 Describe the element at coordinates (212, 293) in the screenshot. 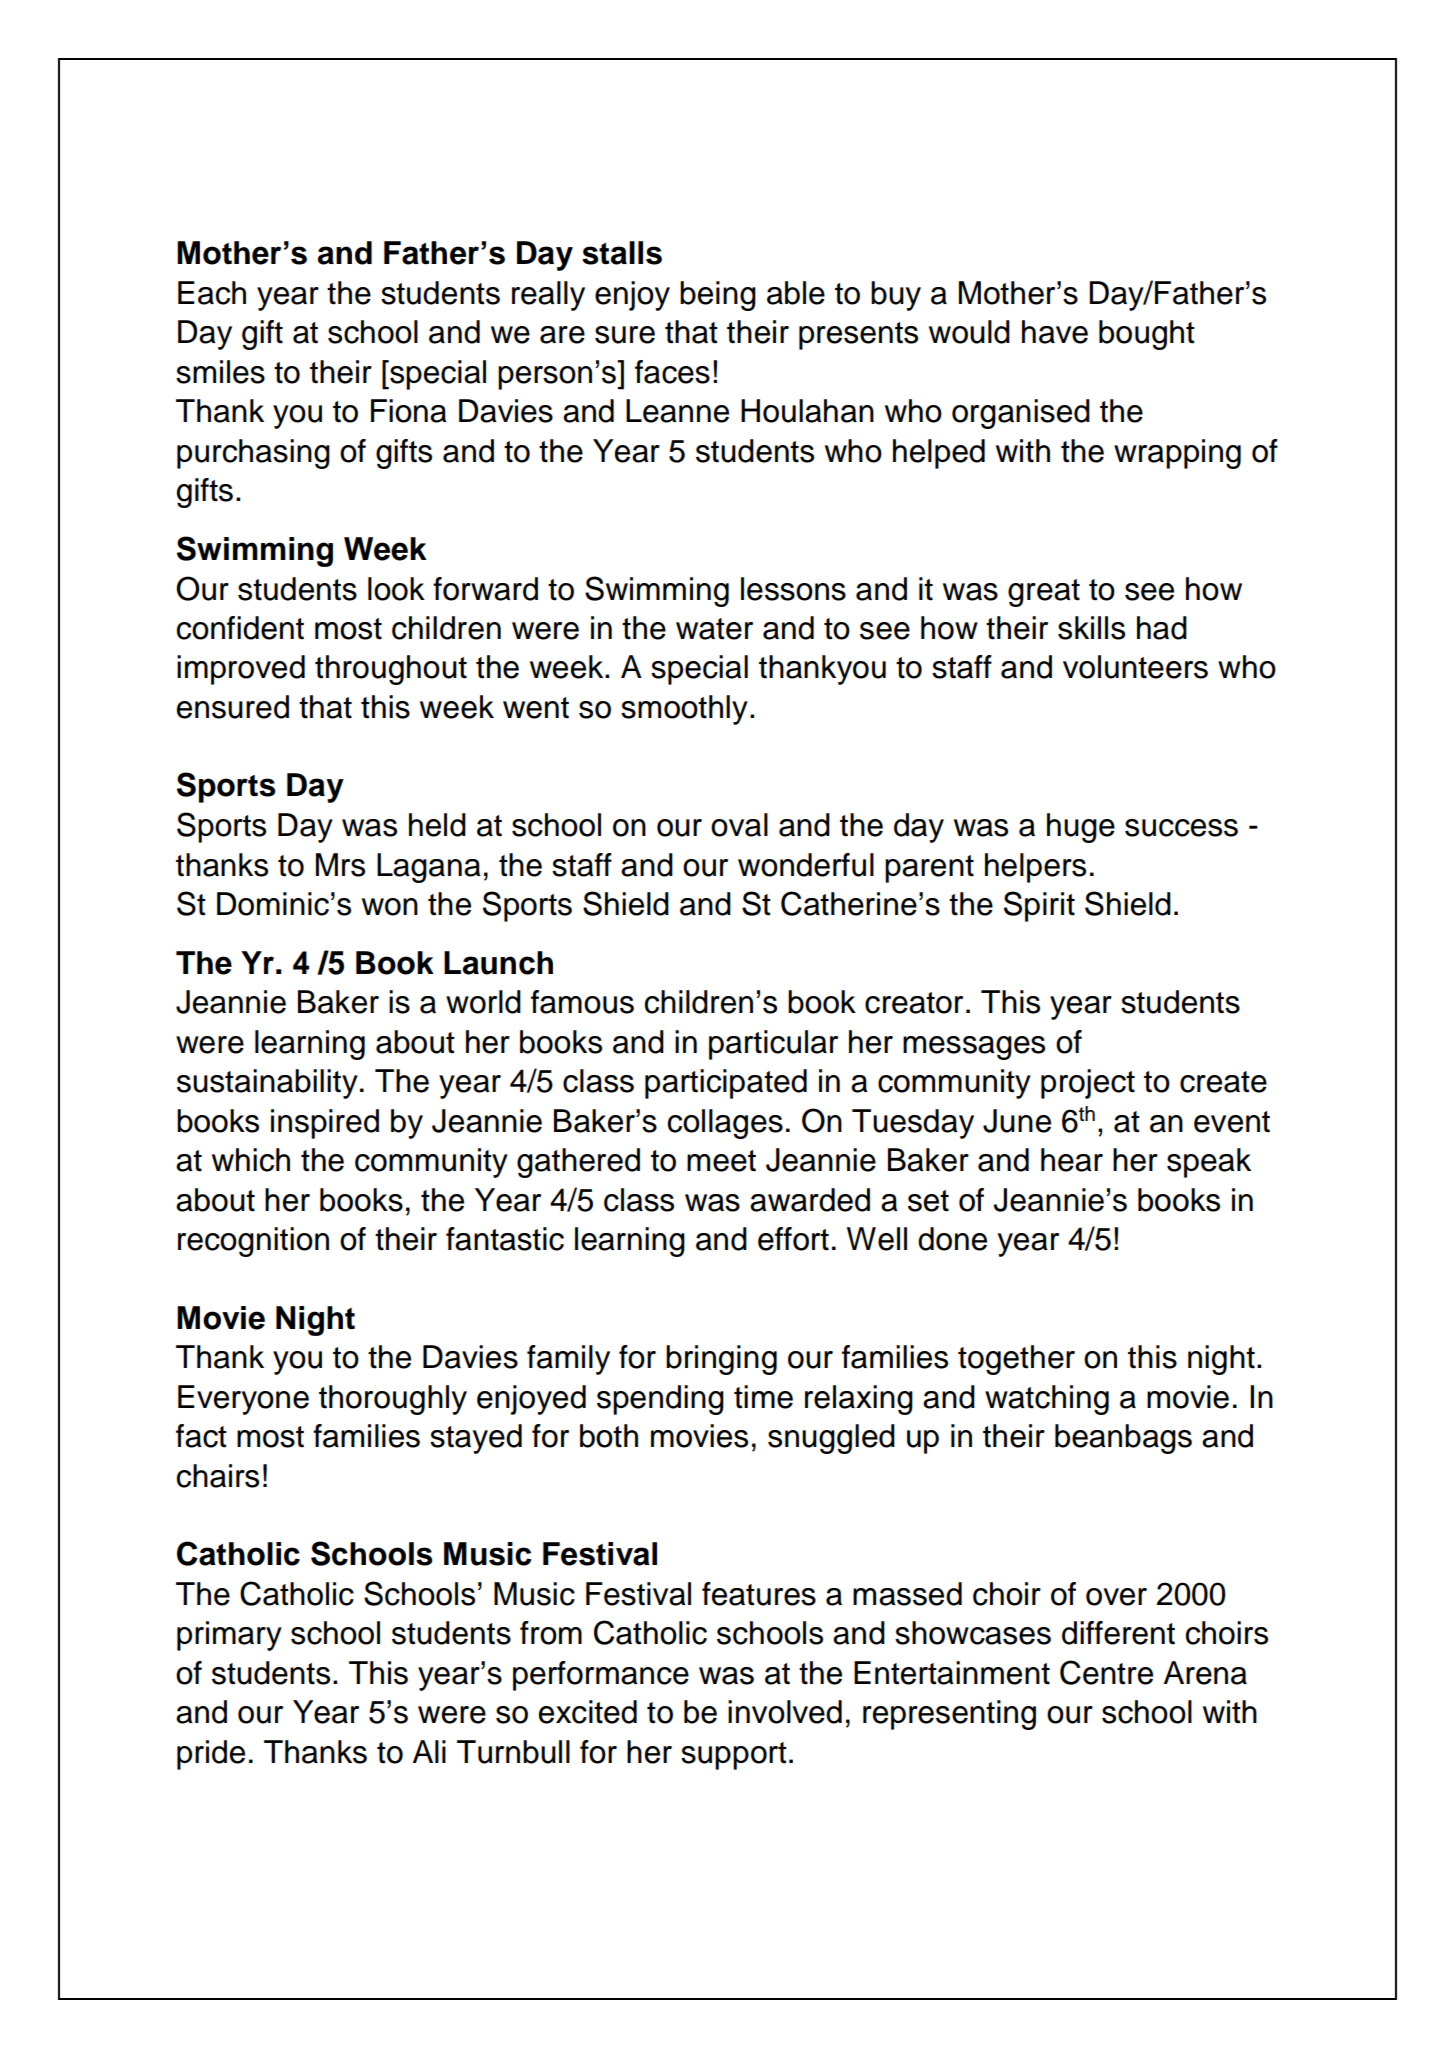

I see `Each` at that location.
